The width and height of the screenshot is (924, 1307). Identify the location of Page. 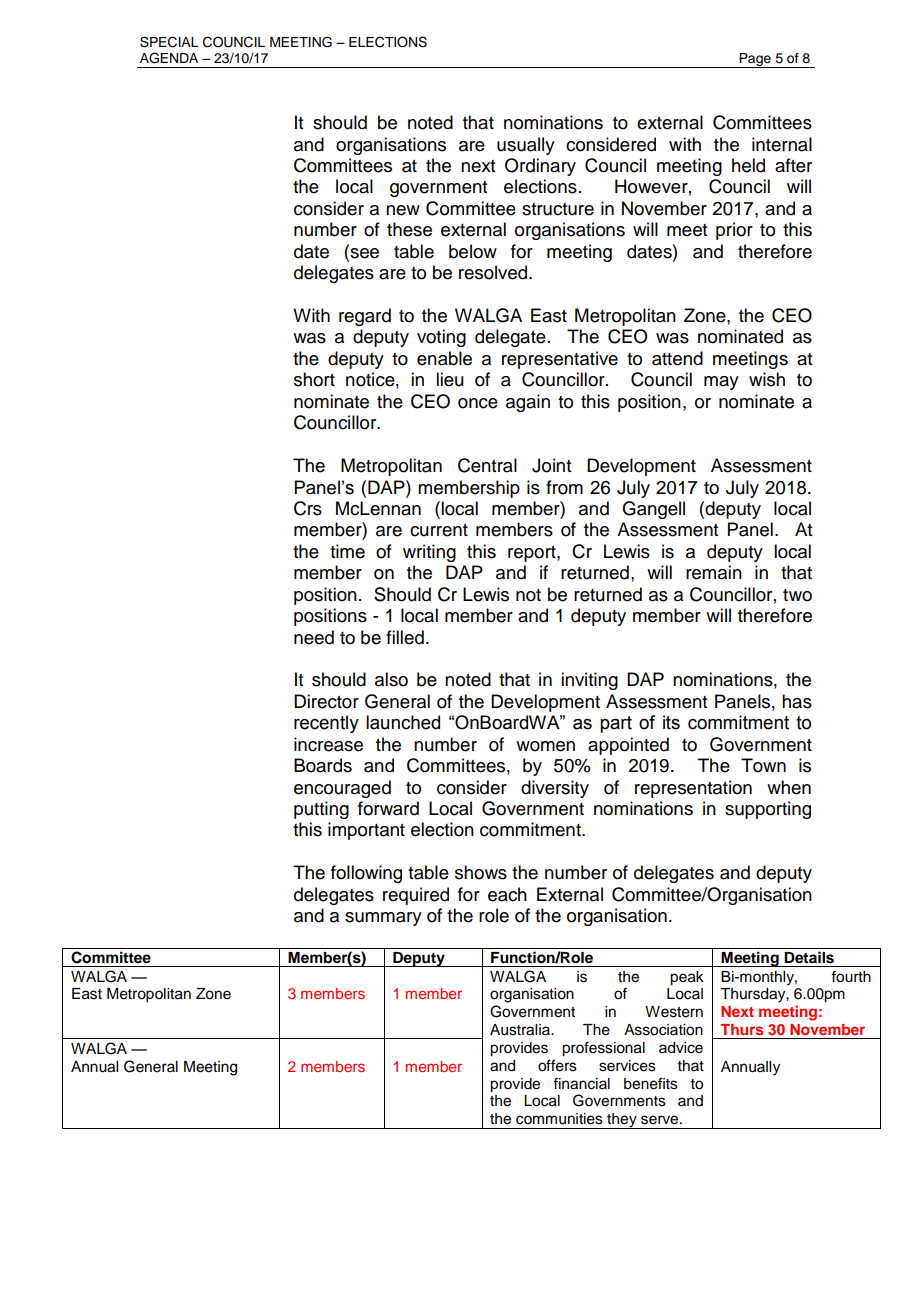
(755, 60).
